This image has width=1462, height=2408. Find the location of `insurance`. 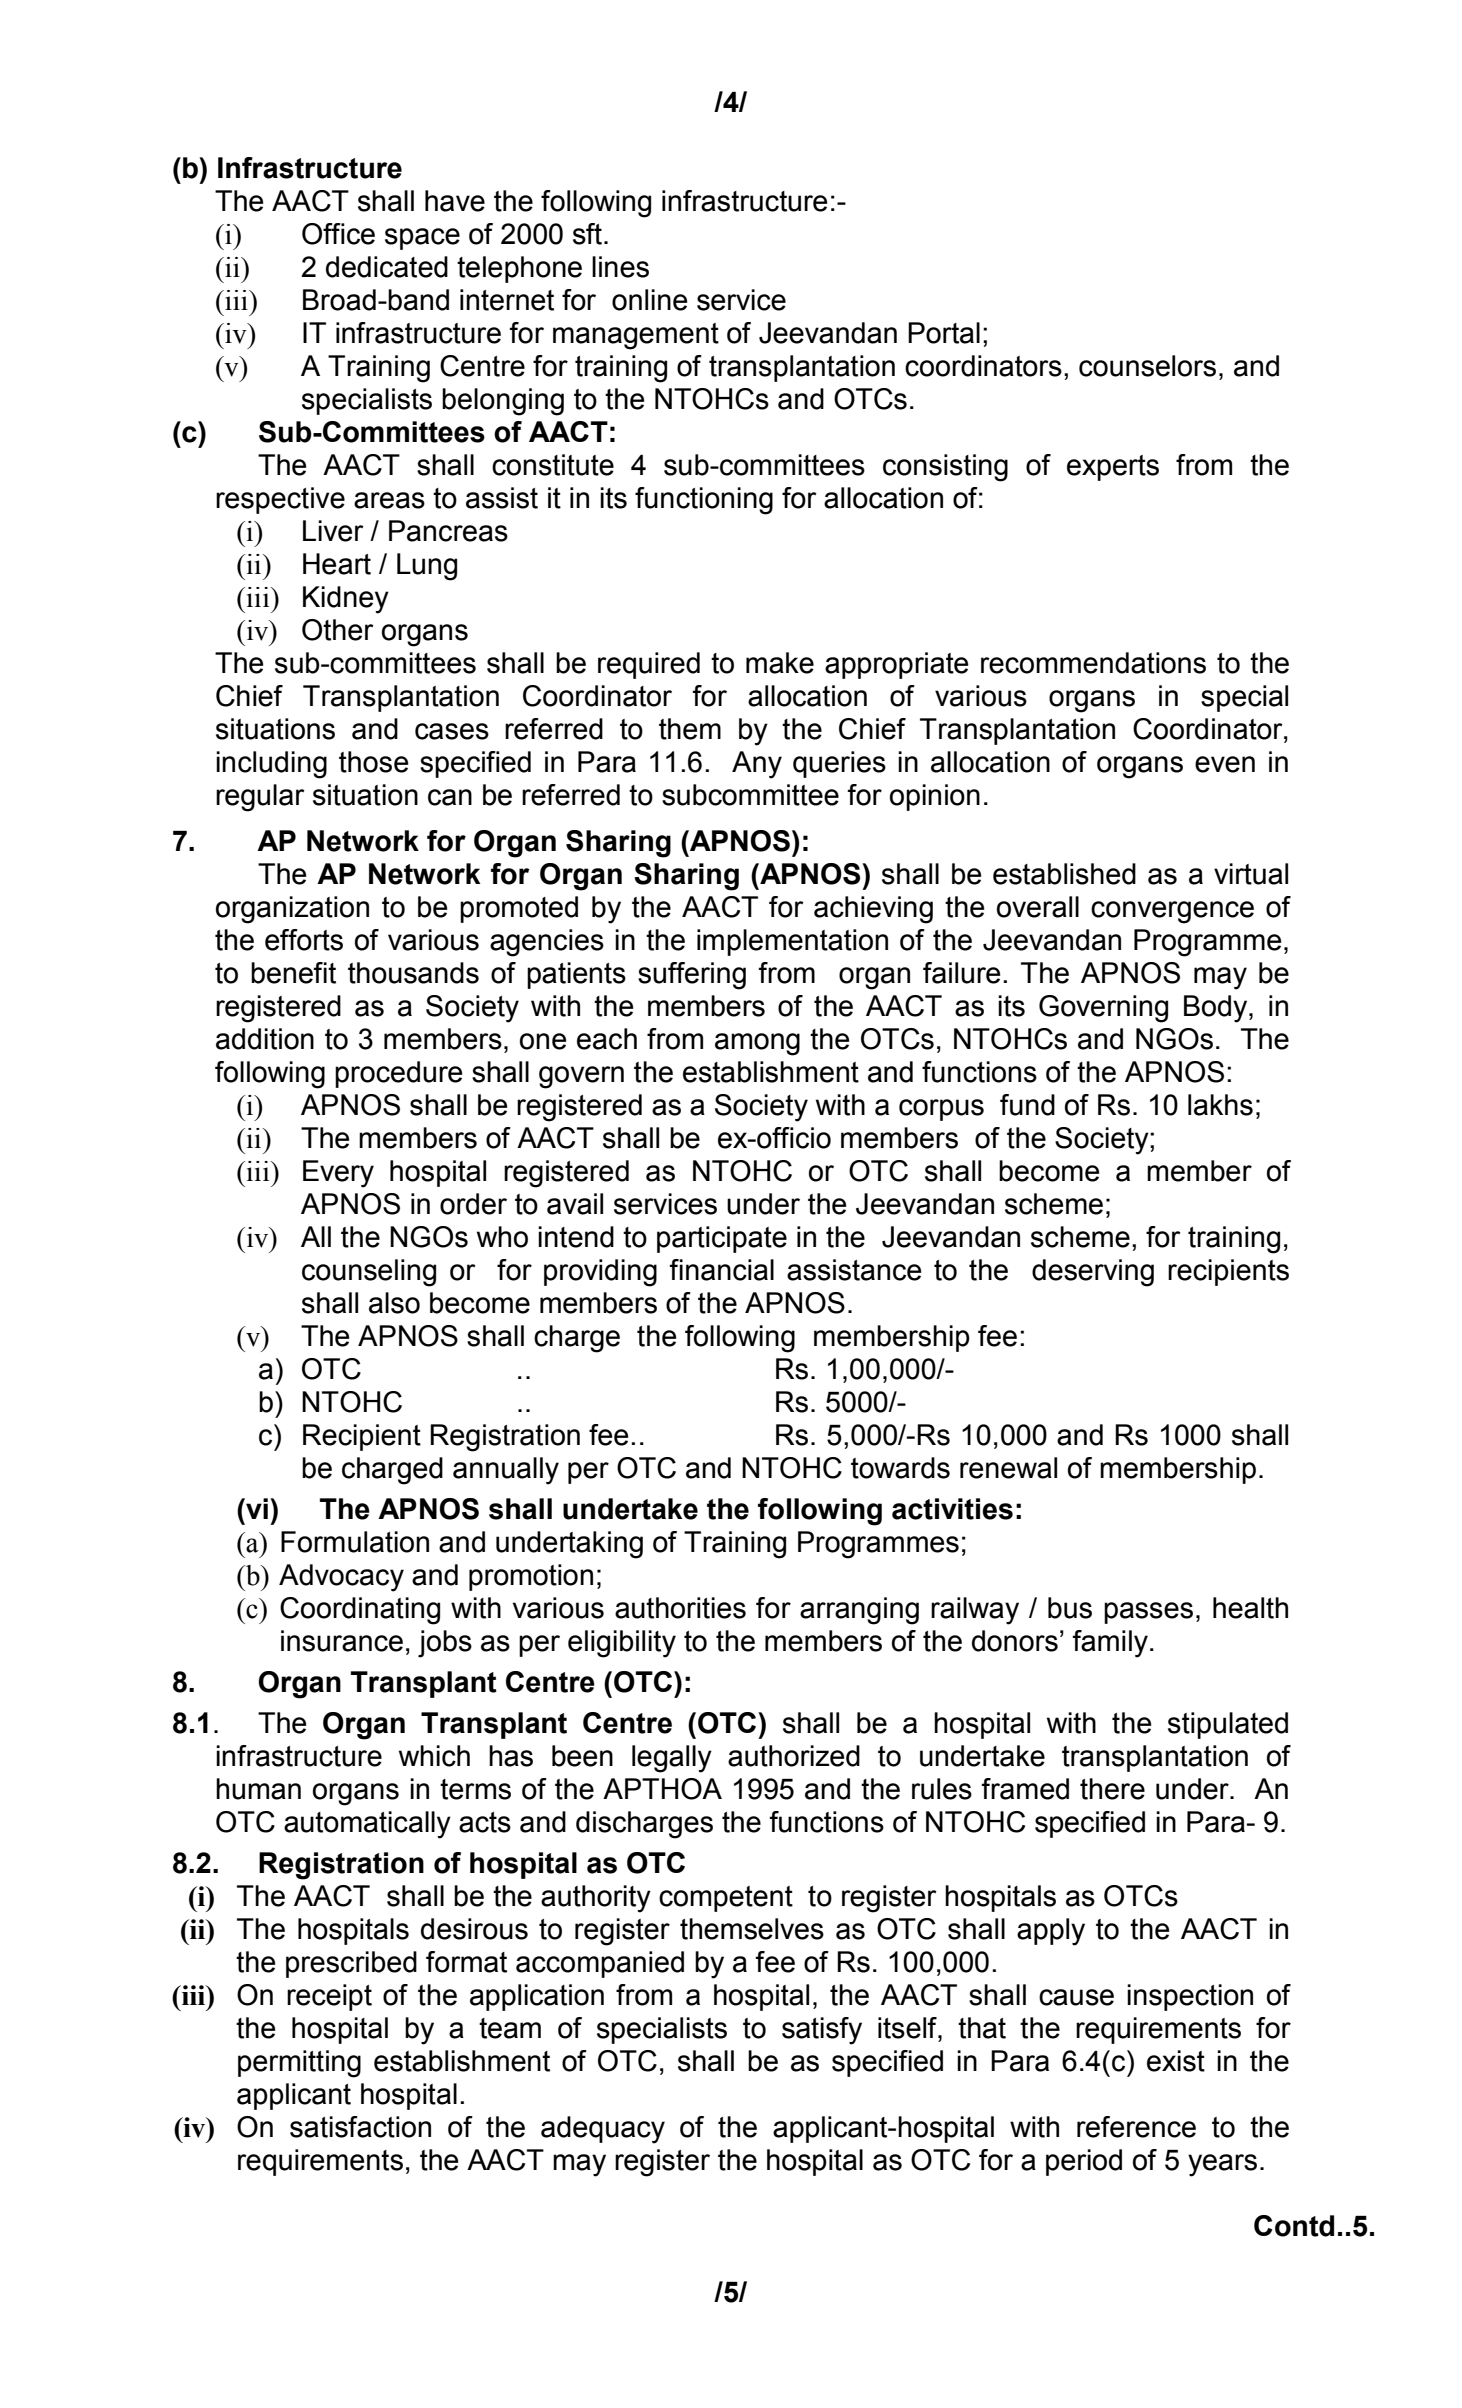

insurance is located at coordinates (342, 1641).
